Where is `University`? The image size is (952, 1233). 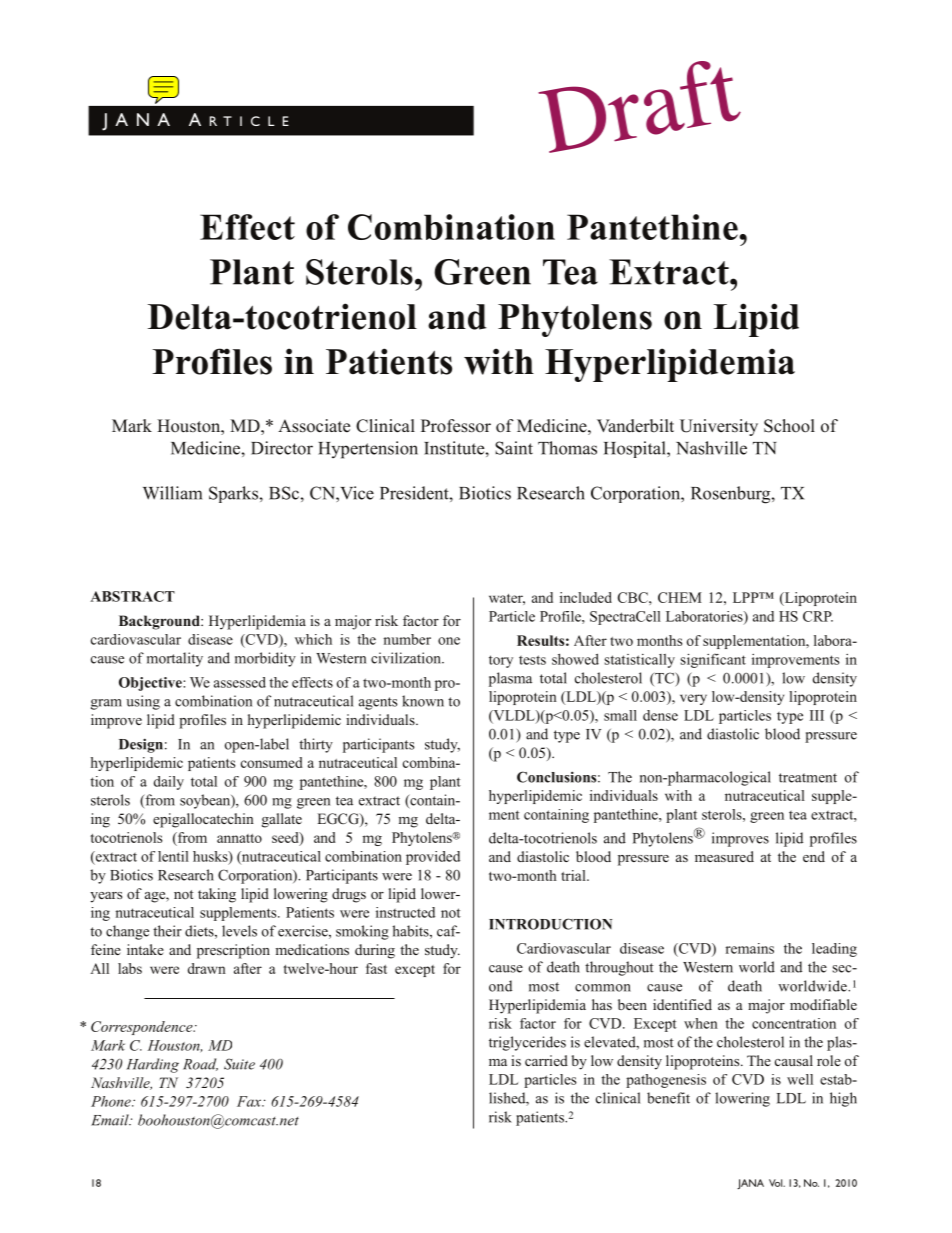
University is located at coordinates (719, 427).
